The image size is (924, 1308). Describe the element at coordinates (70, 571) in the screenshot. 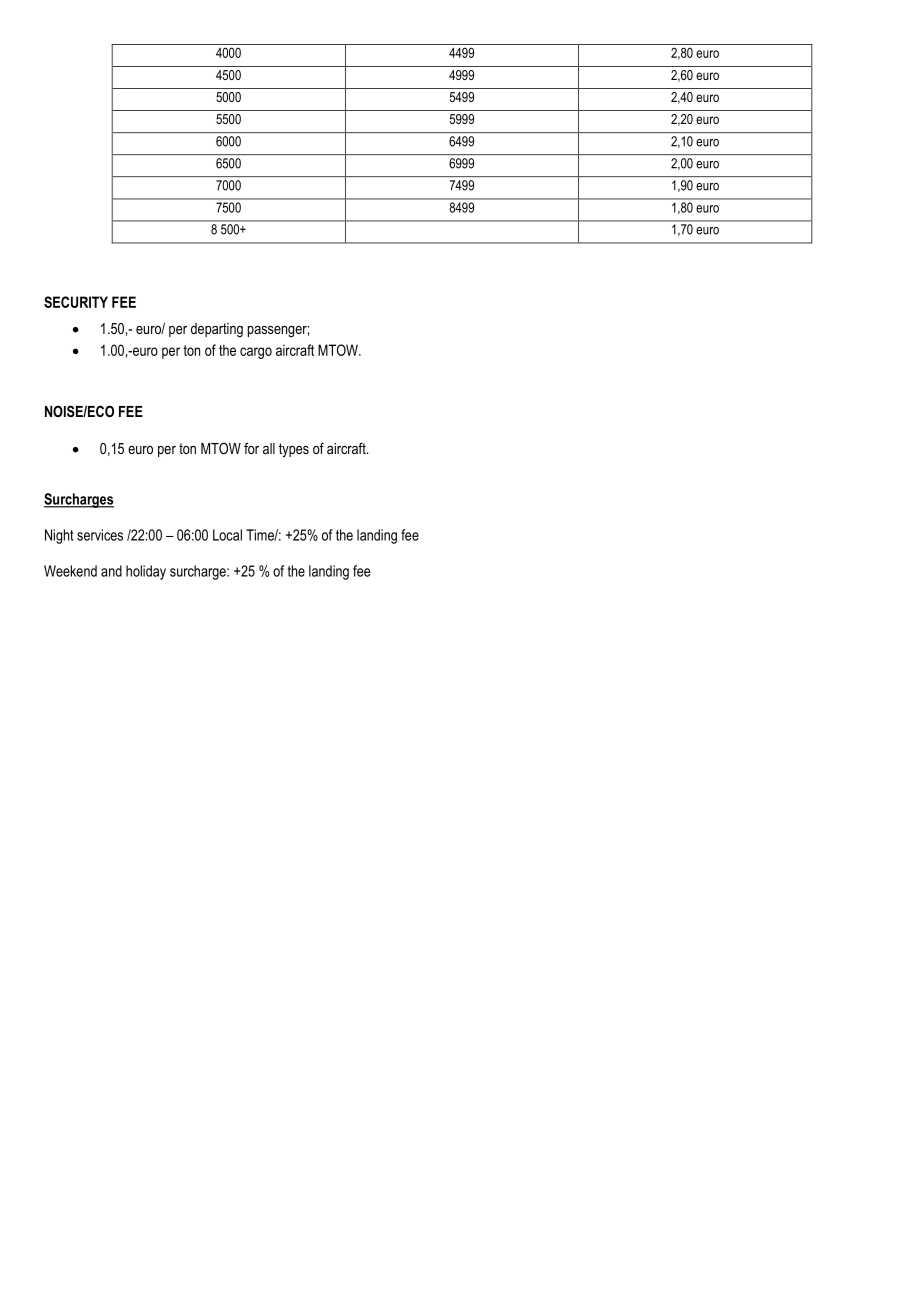

I see `Weekend` at that location.
